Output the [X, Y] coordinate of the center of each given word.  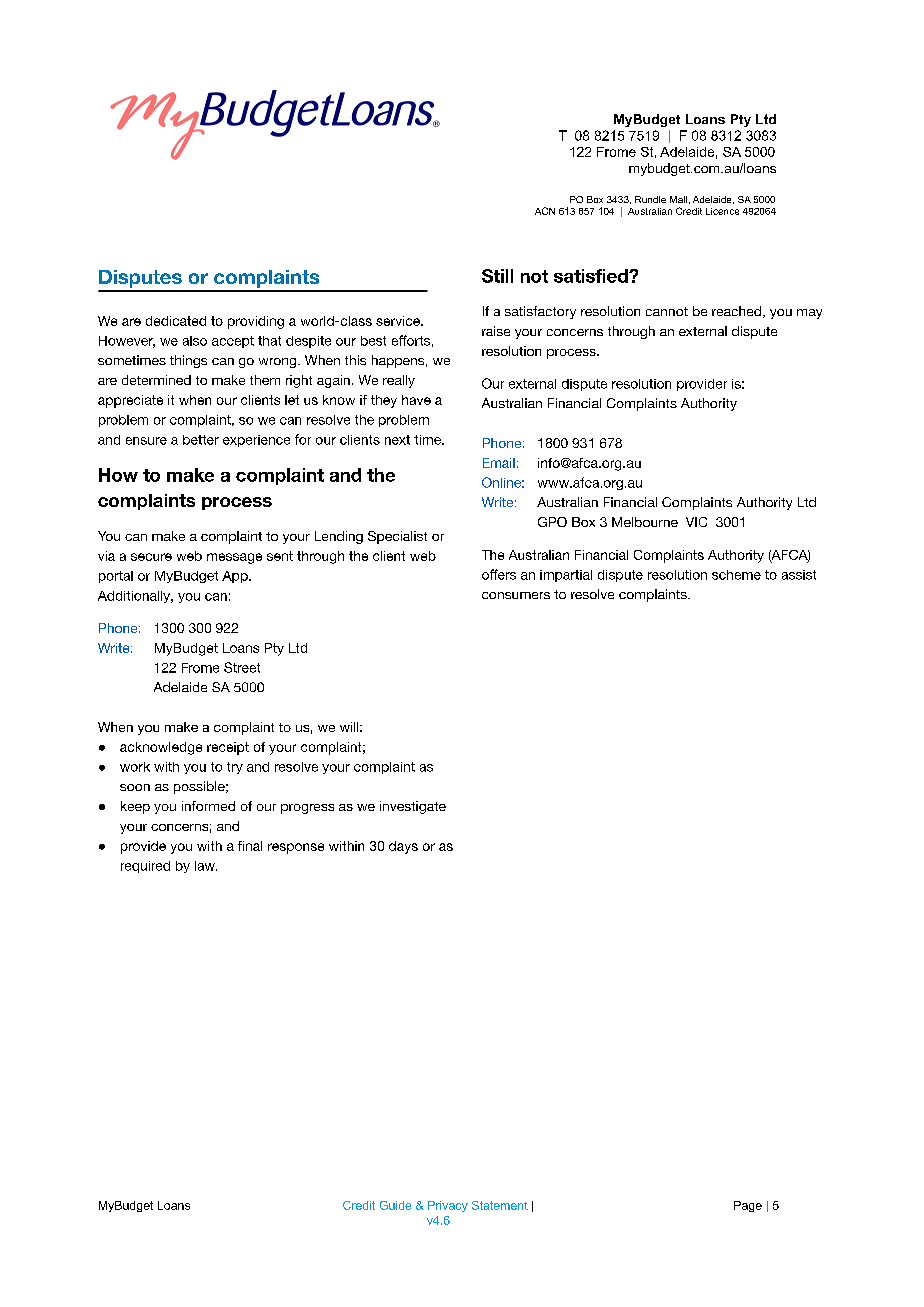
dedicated [176, 321]
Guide [395, 1205]
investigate [413, 807]
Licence [722, 211]
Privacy [448, 1206]
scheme [736, 575]
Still [497, 276]
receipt [228, 748]
